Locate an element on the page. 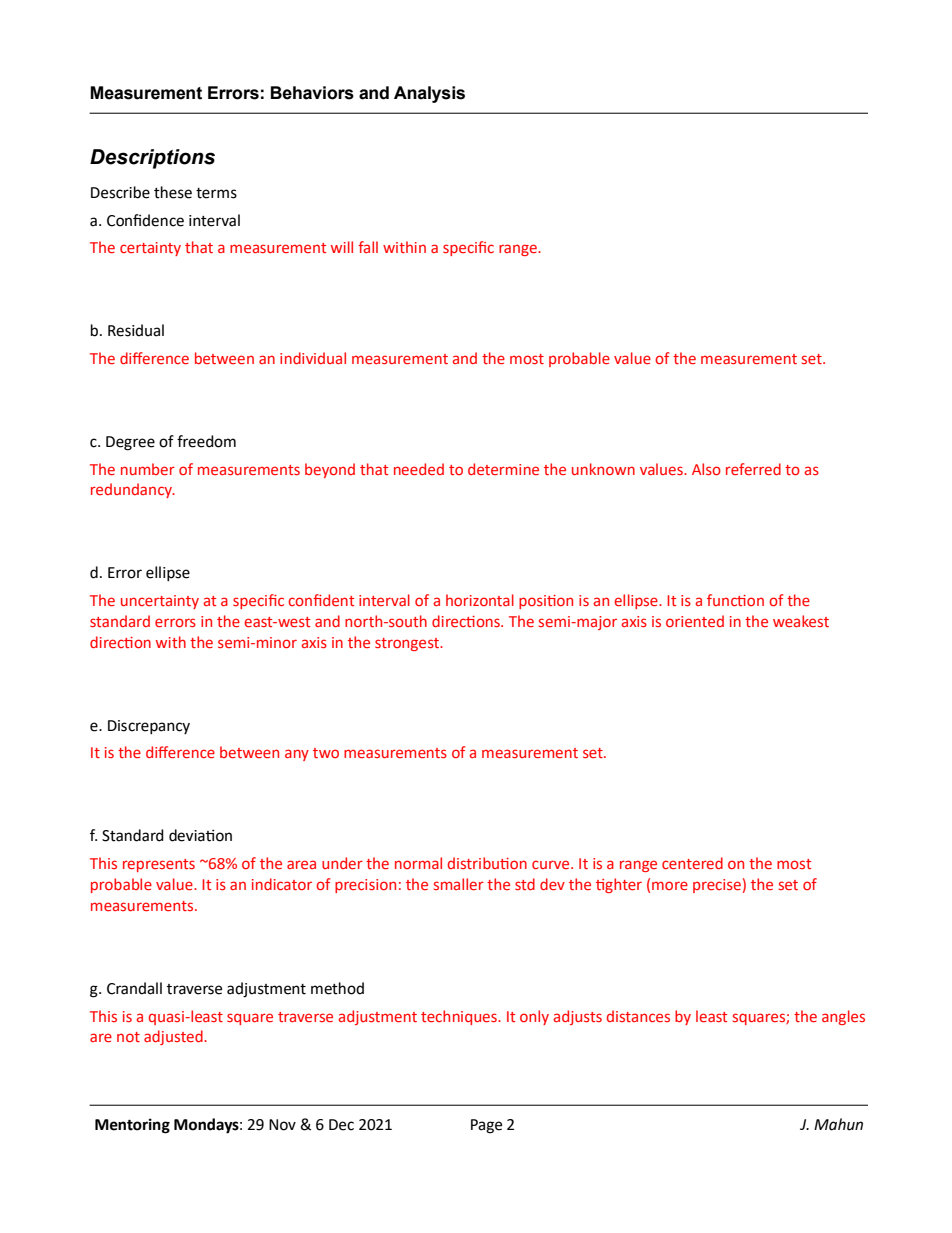  represents is located at coordinates (159, 865).
